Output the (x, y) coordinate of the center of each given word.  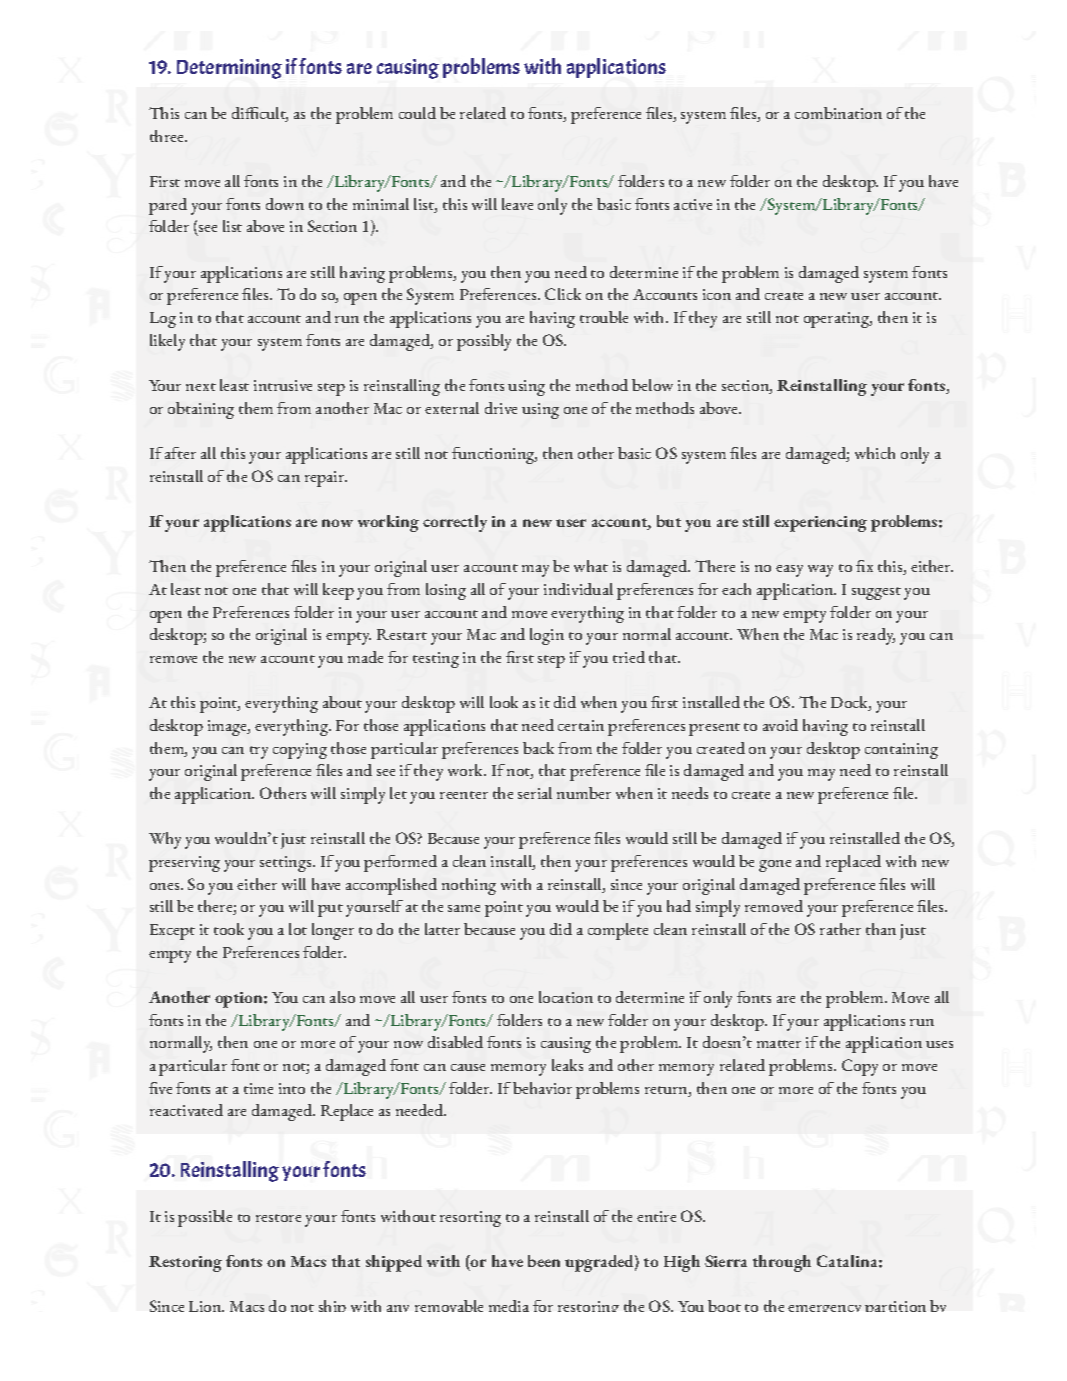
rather (840, 929)
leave (517, 204)
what (591, 566)
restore (278, 1218)
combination (838, 113)
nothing (469, 886)
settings (287, 864)
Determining (229, 69)
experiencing (820, 524)
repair (326, 479)
